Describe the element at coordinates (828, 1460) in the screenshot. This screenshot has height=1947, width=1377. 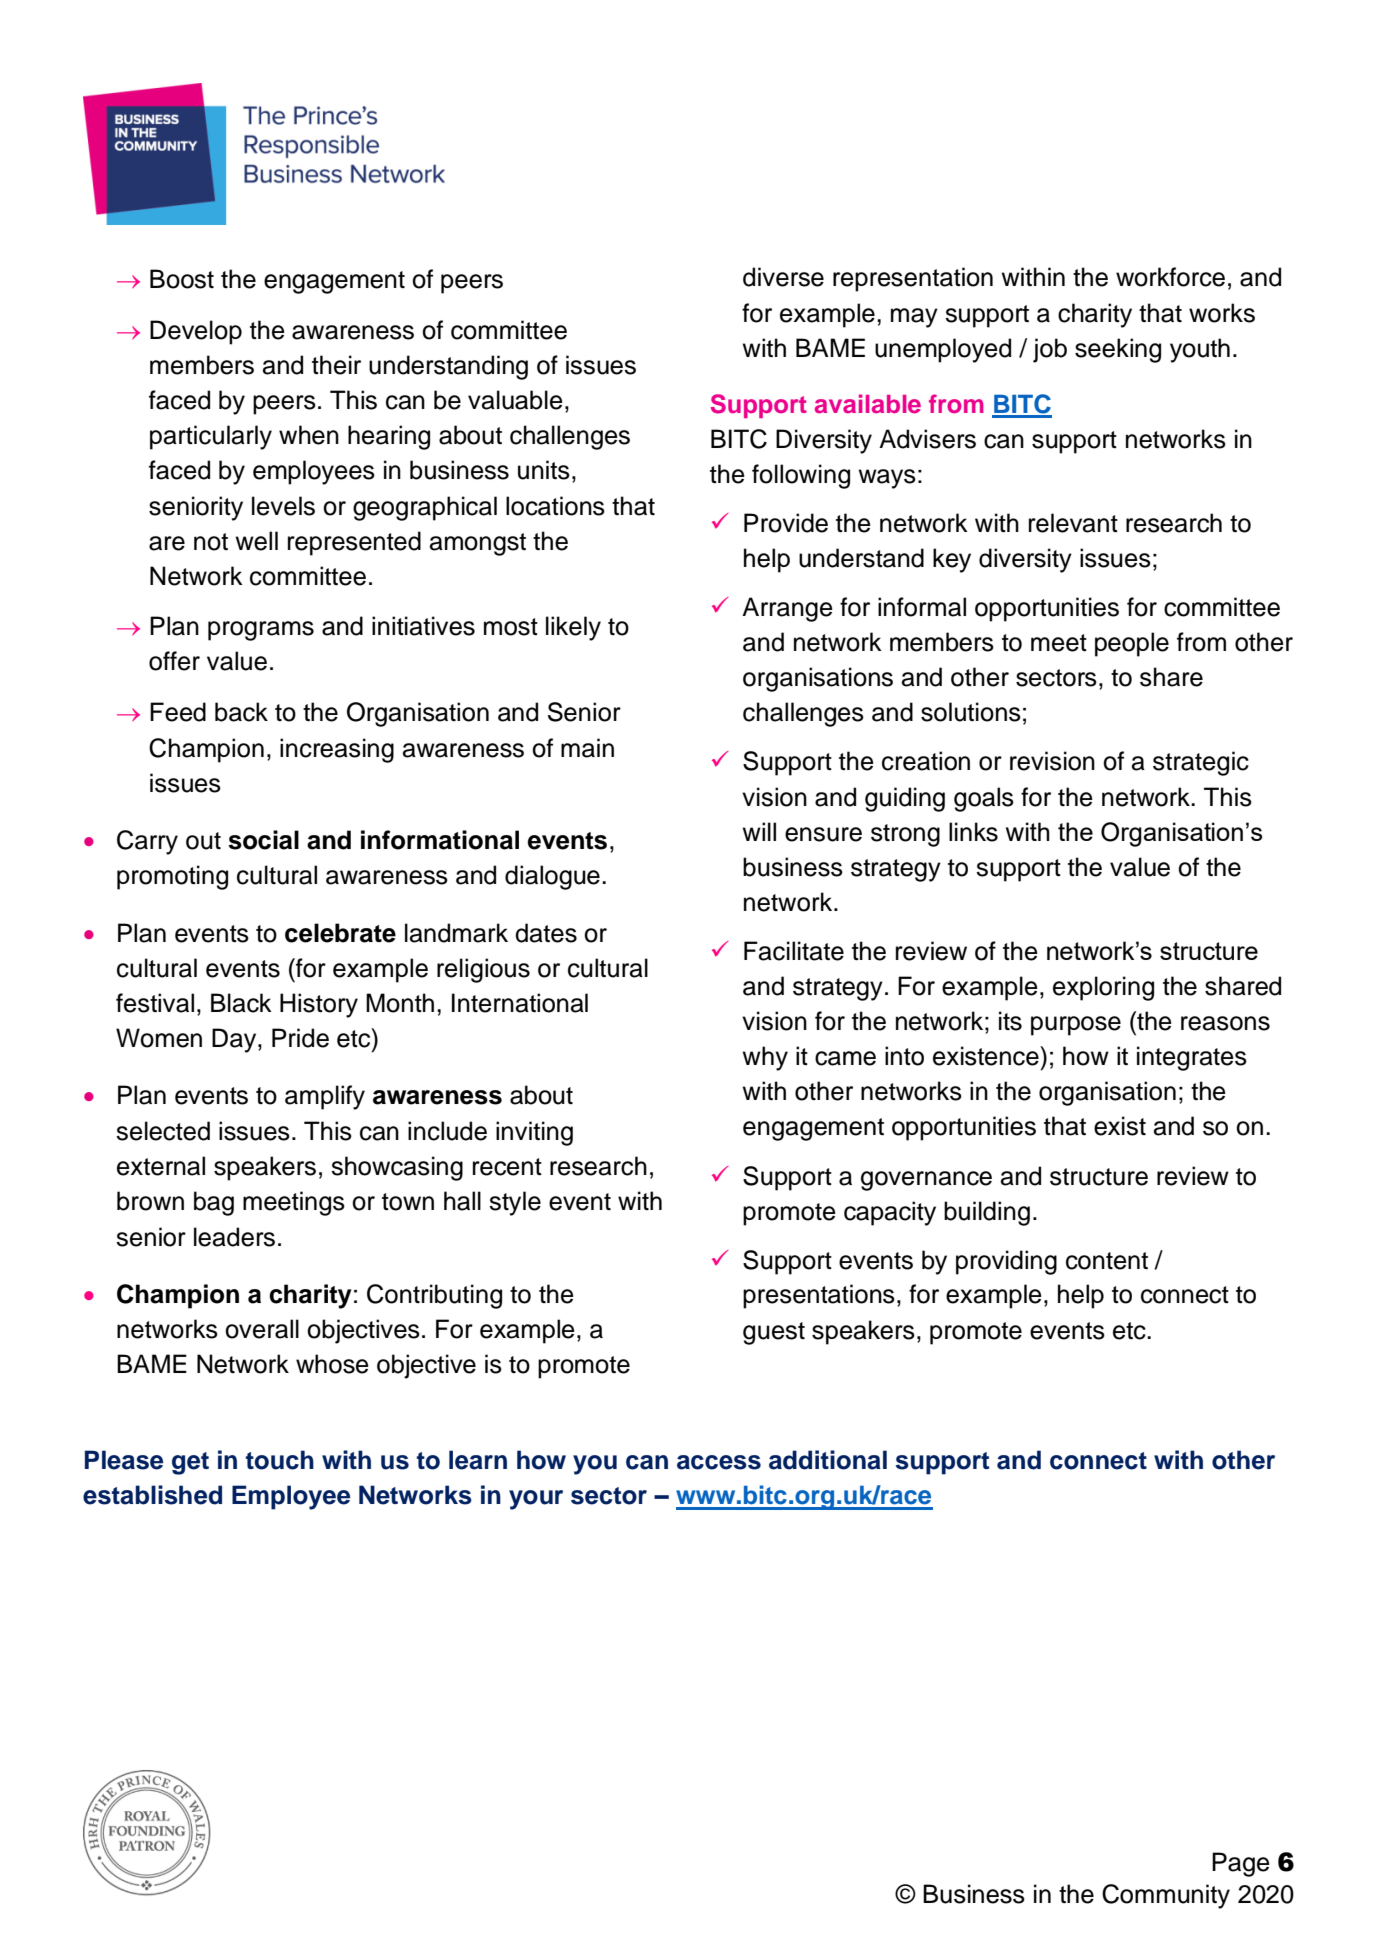
I see `additional` at that location.
